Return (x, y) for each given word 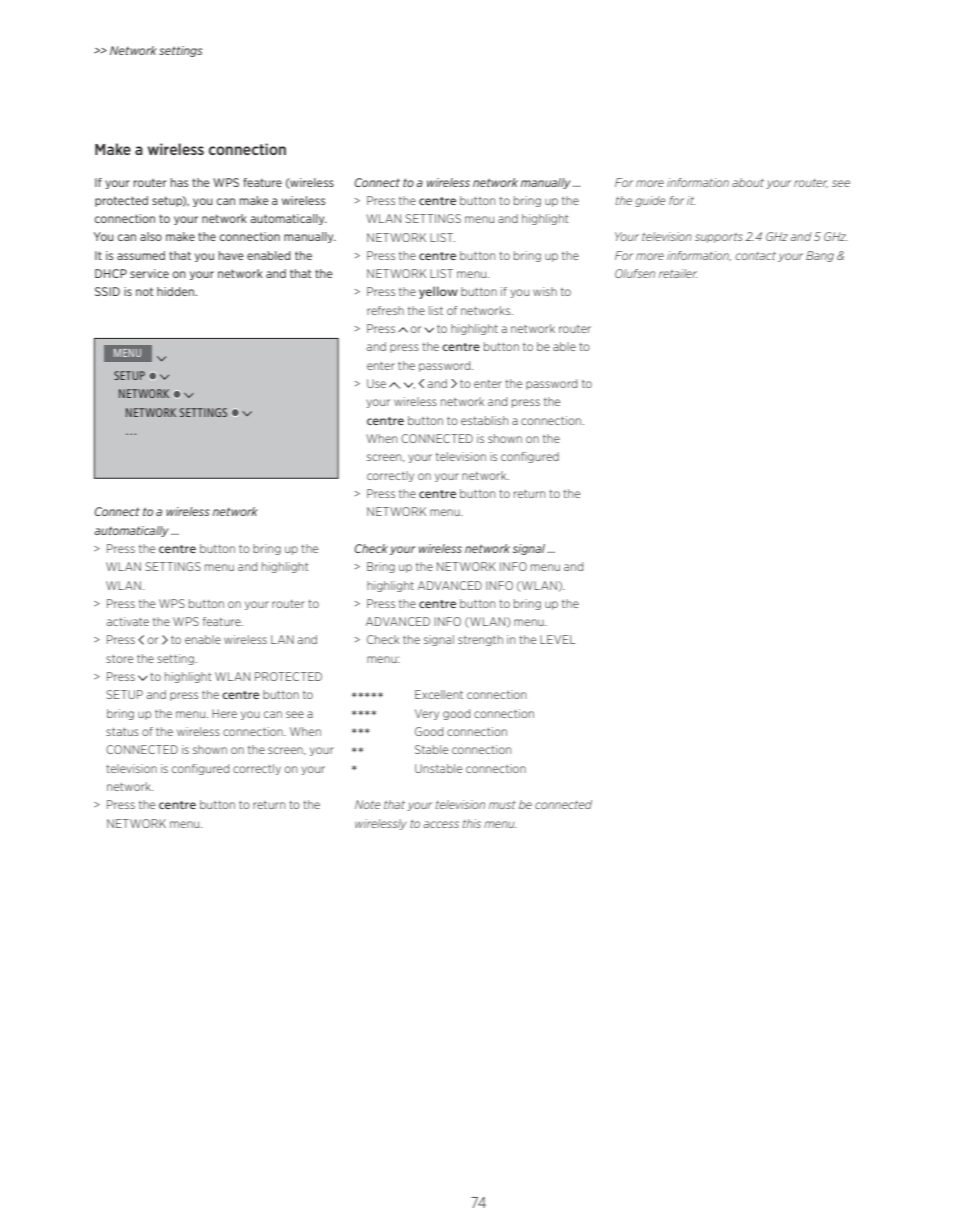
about (748, 182)
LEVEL (558, 639)
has (179, 182)
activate (128, 621)
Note (368, 804)
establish (484, 420)
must (502, 805)
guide (650, 201)
